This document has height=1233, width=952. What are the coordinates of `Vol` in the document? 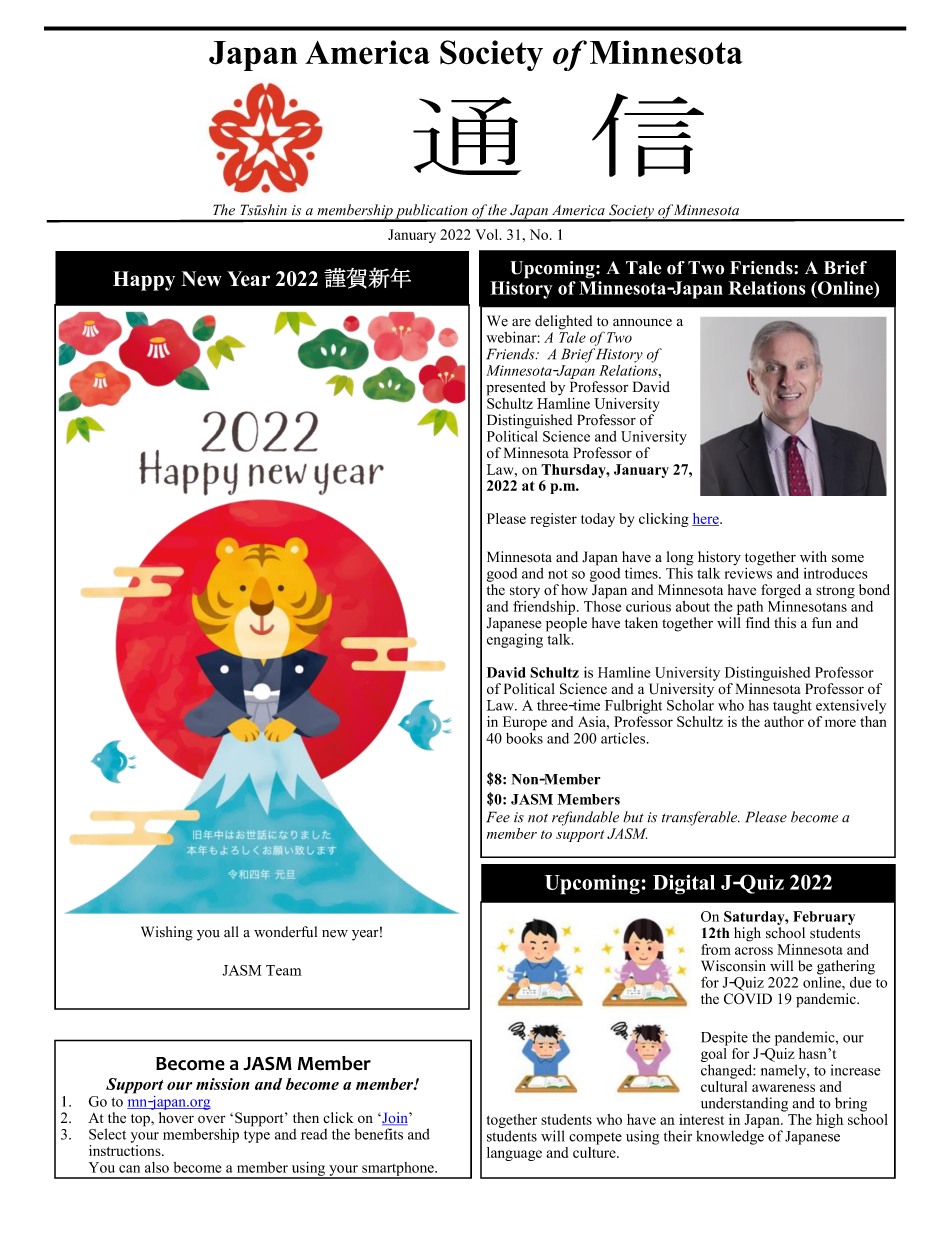 It's located at (488, 234).
